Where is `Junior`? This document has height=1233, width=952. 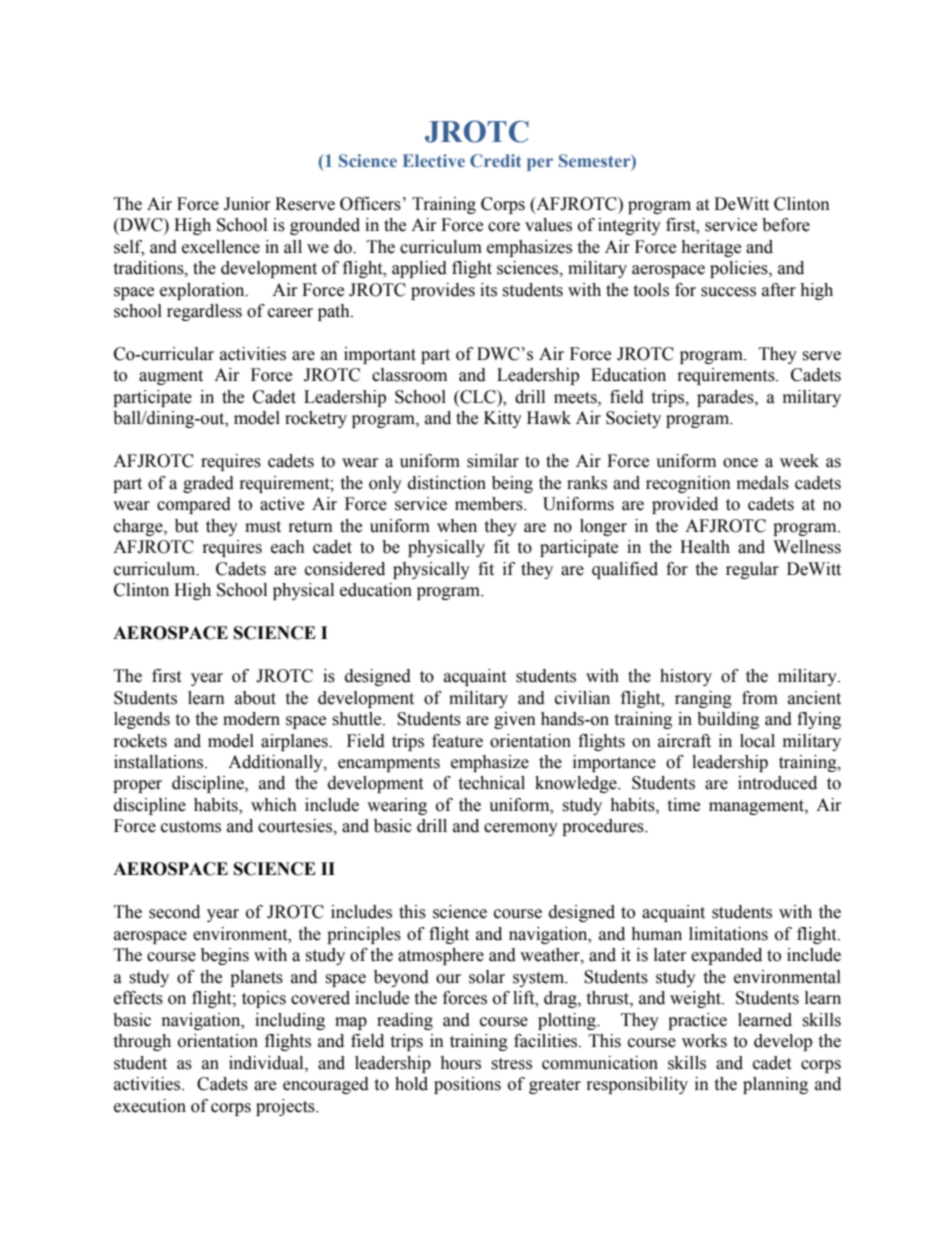 Junior is located at coordinates (247, 204).
